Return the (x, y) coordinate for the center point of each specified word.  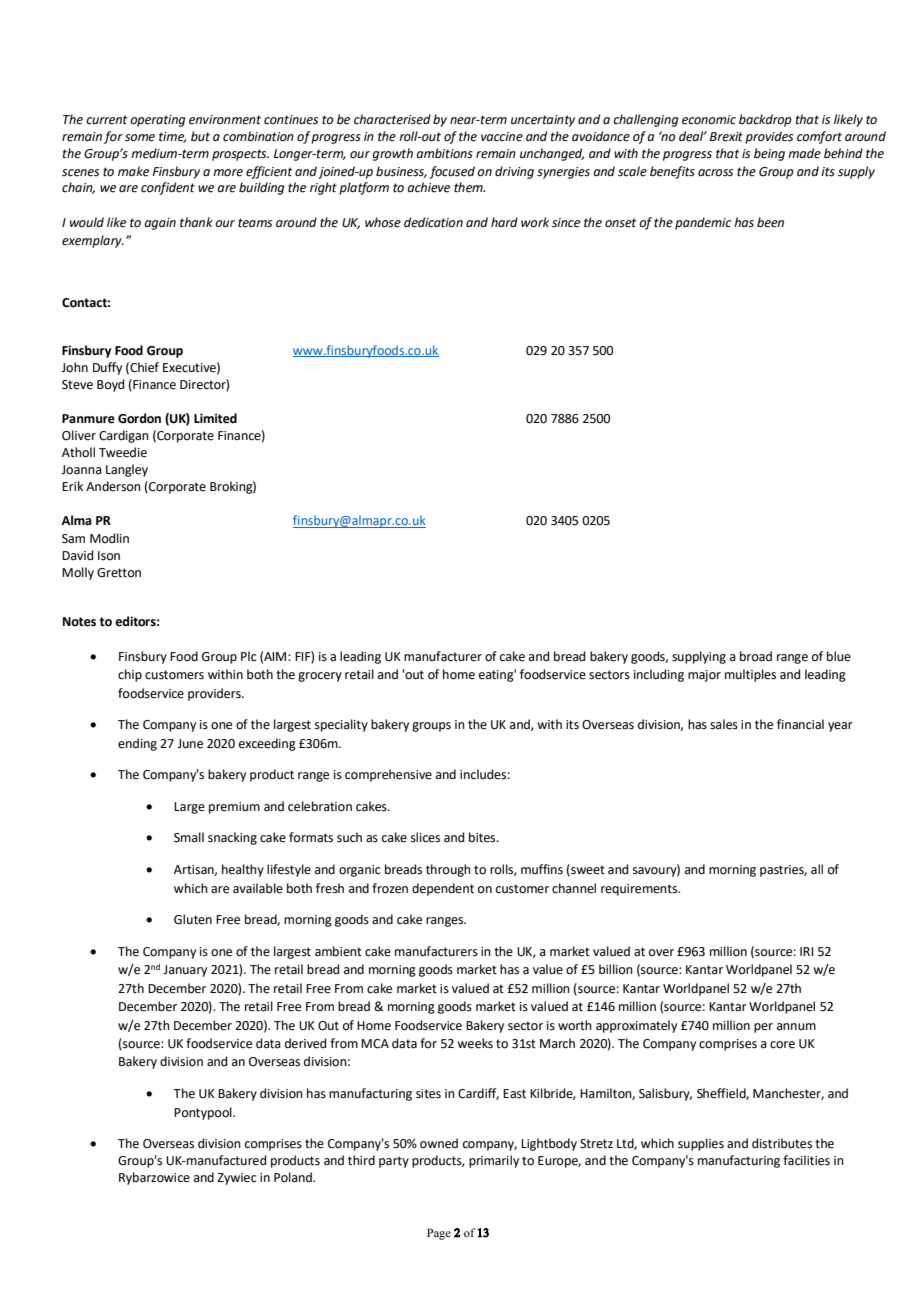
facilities (806, 1160)
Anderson (113, 486)
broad (756, 656)
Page (439, 1234)
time (172, 137)
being (769, 154)
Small (189, 837)
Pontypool (204, 1113)
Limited (215, 418)
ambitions (444, 153)
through (448, 870)
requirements (640, 890)
